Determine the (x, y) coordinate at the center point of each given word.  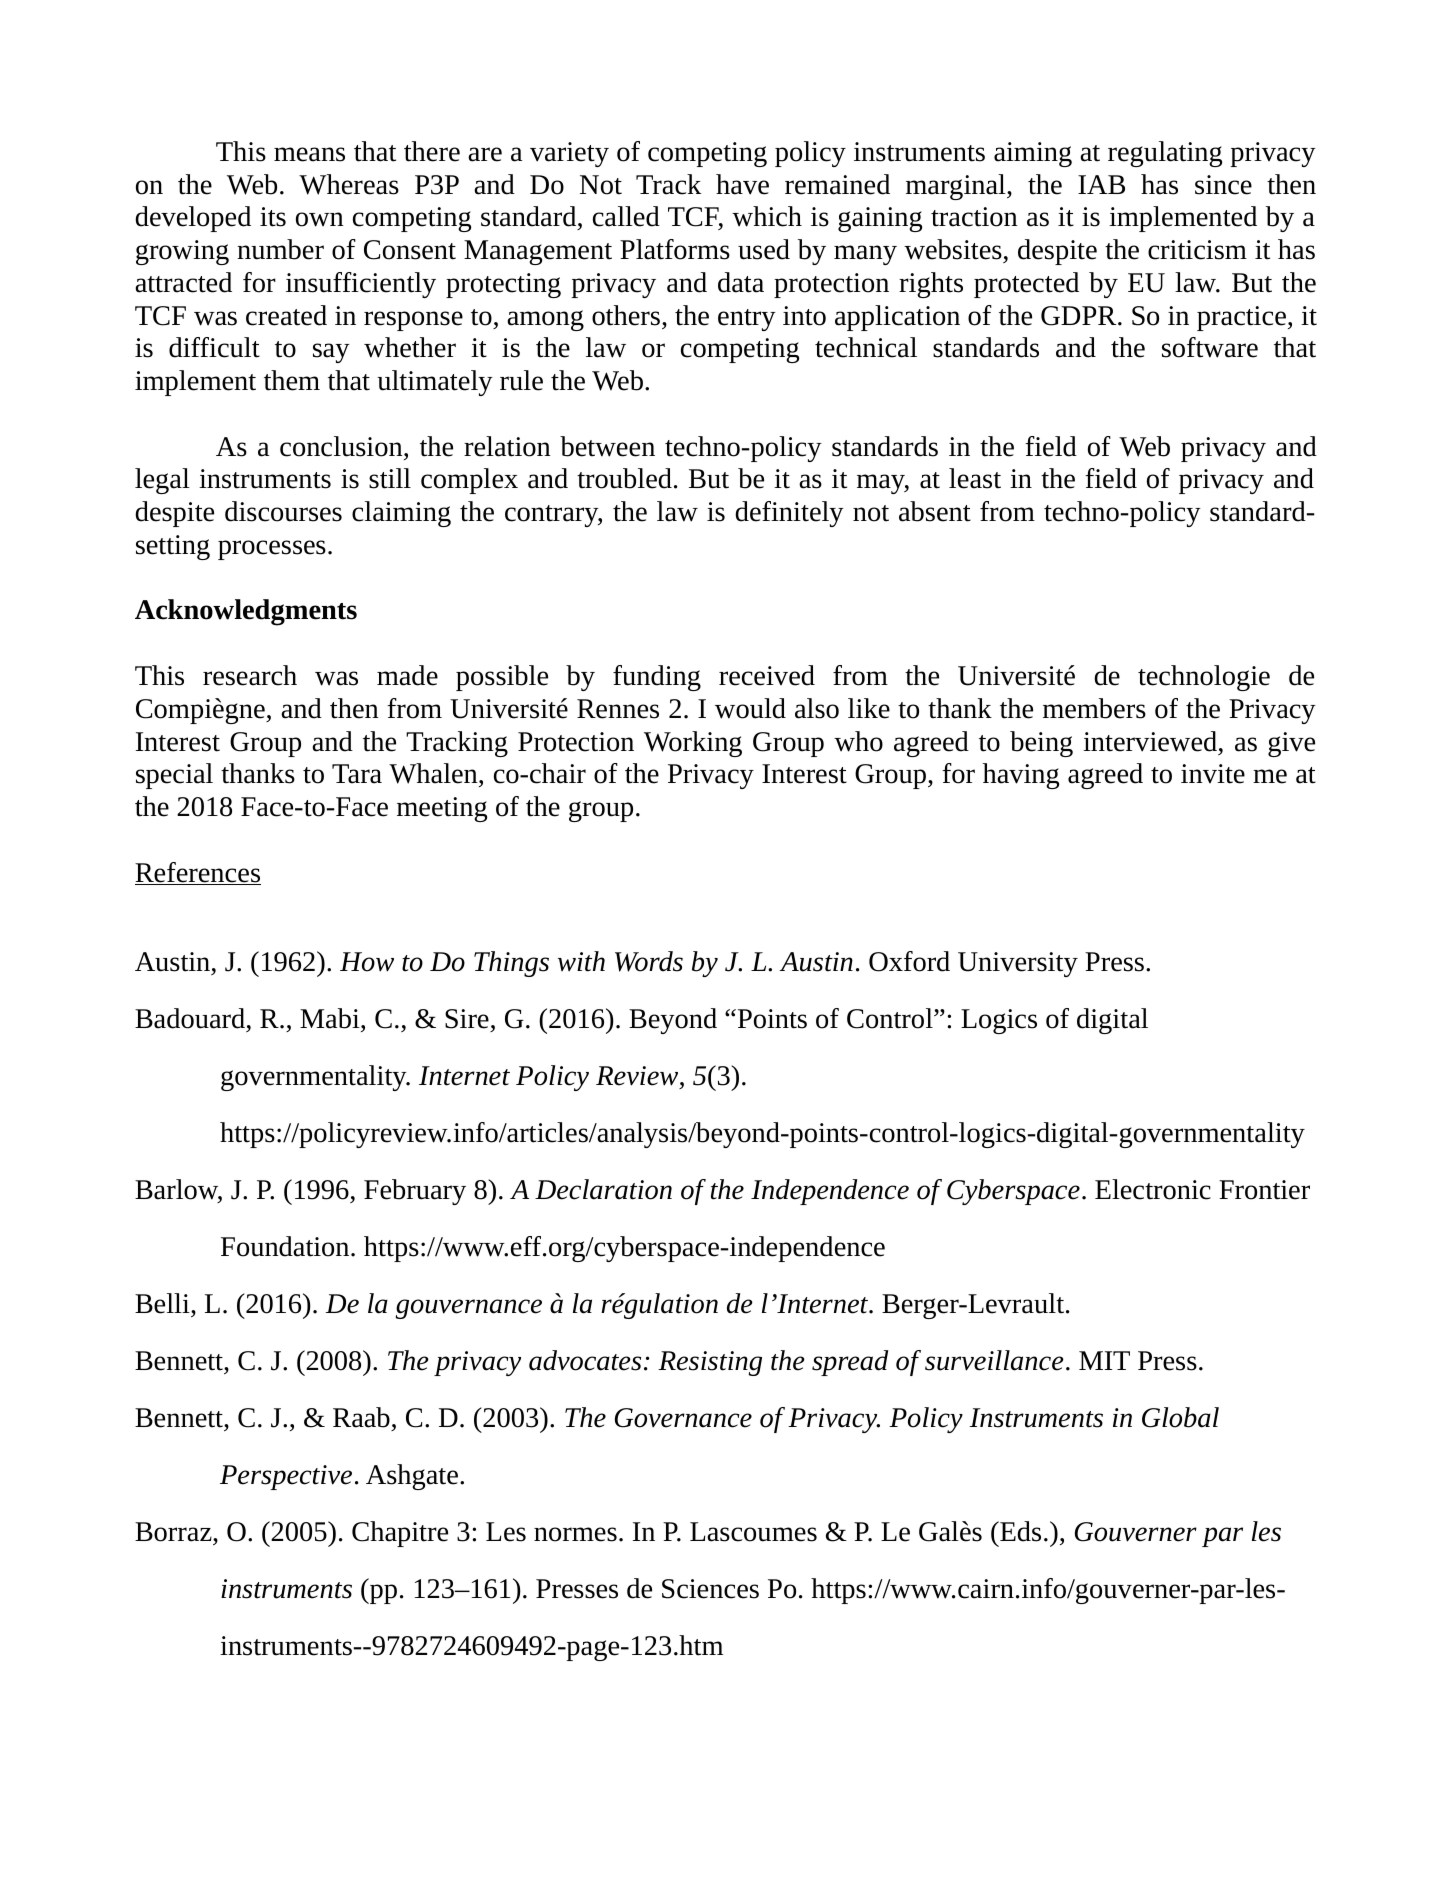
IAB (1101, 184)
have (742, 184)
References (198, 873)
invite (1213, 774)
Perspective (286, 1477)
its (273, 217)
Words (649, 961)
